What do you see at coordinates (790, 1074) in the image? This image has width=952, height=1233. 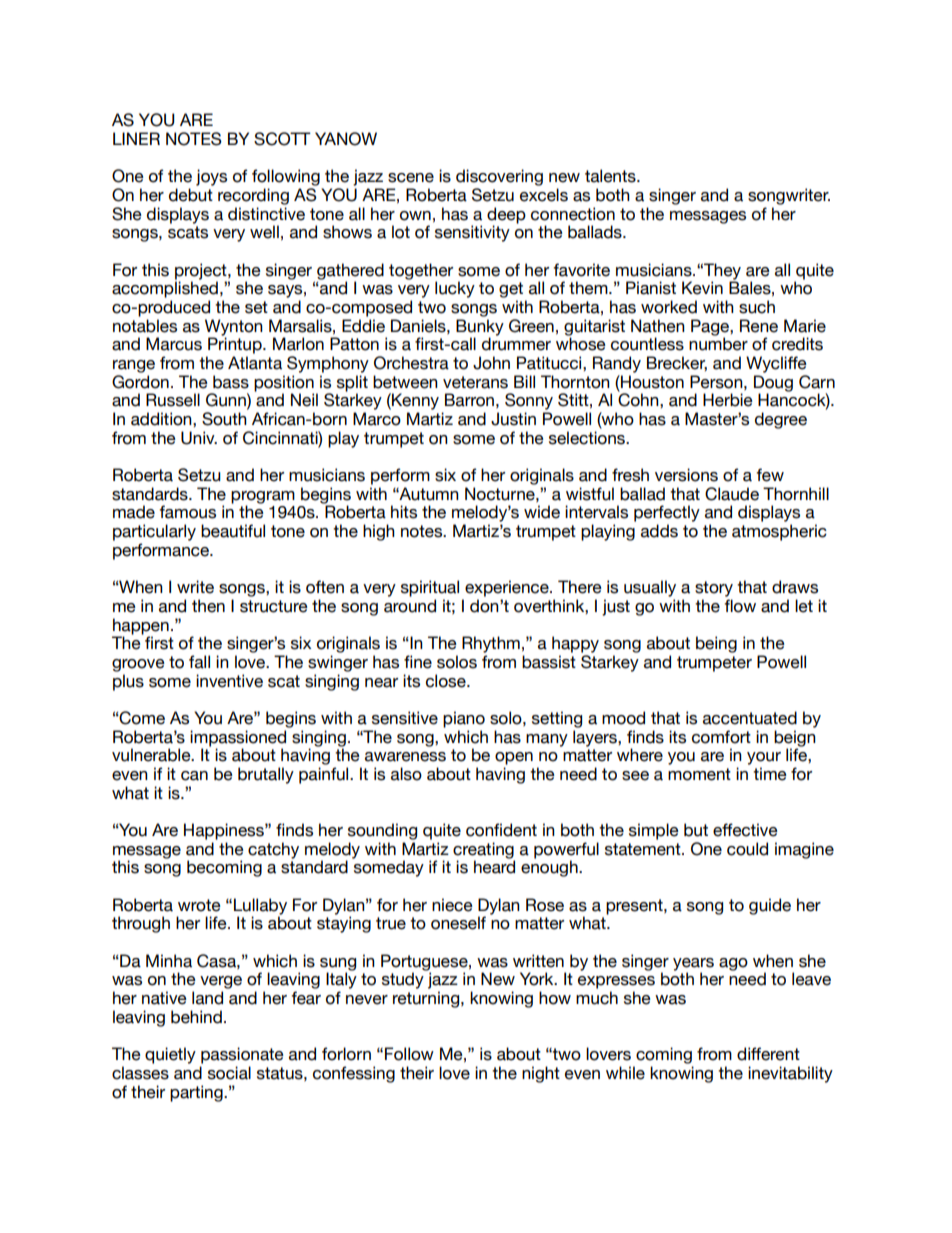 I see `inevitability` at bounding box center [790, 1074].
